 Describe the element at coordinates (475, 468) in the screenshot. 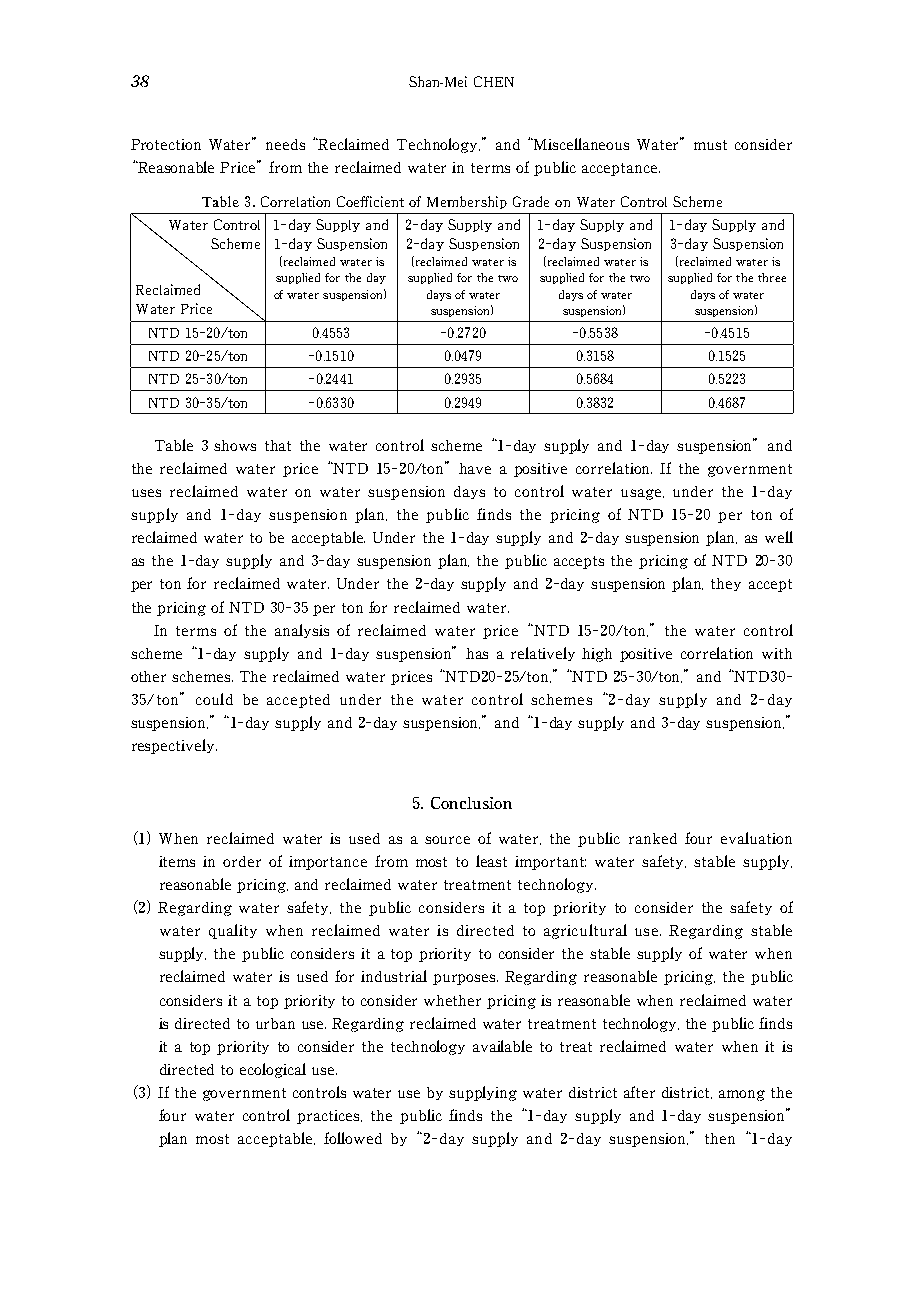

I see `have` at that location.
